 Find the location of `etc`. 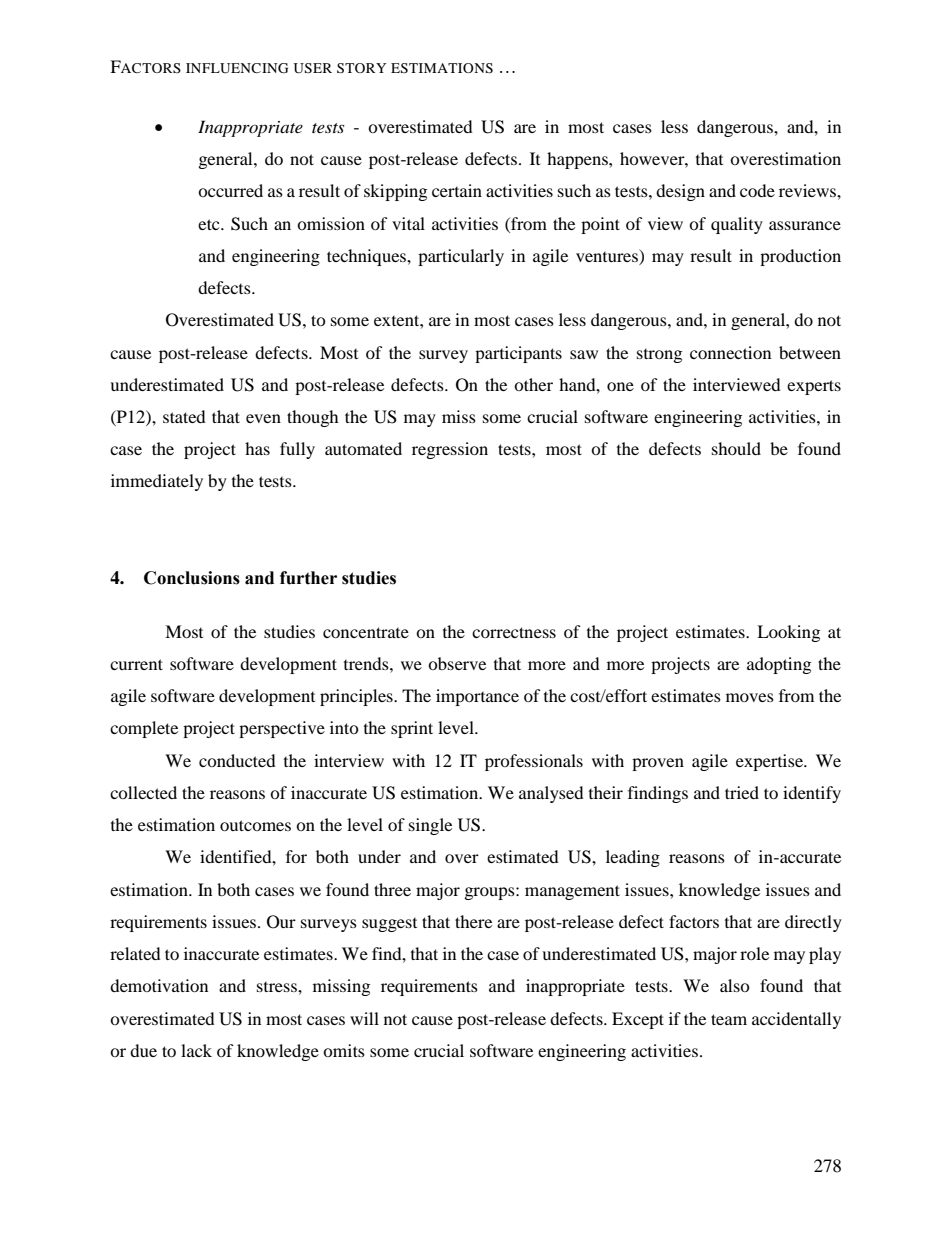

etc is located at coordinates (210, 224).
